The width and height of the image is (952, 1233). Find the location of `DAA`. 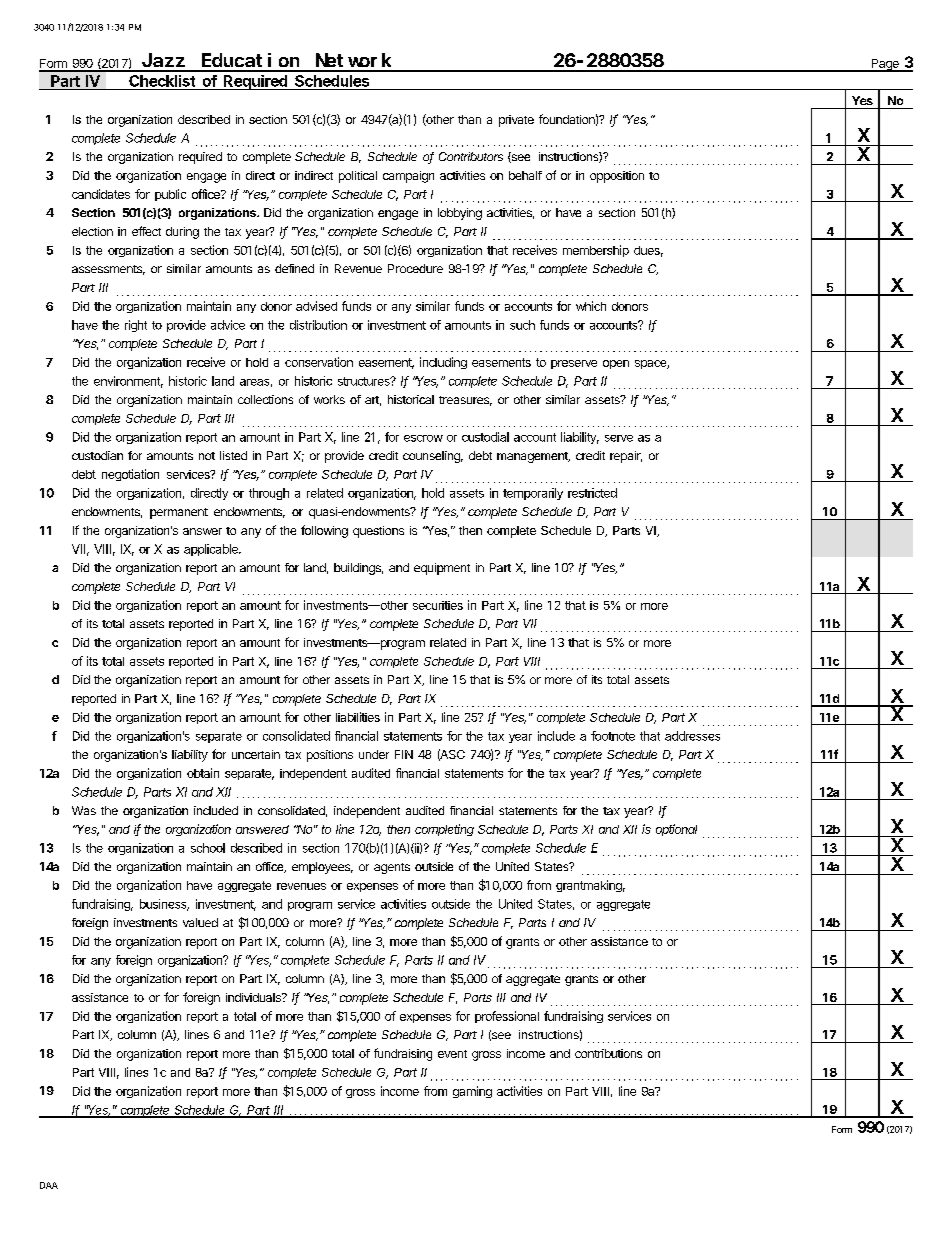

DAA is located at coordinates (49, 1185).
